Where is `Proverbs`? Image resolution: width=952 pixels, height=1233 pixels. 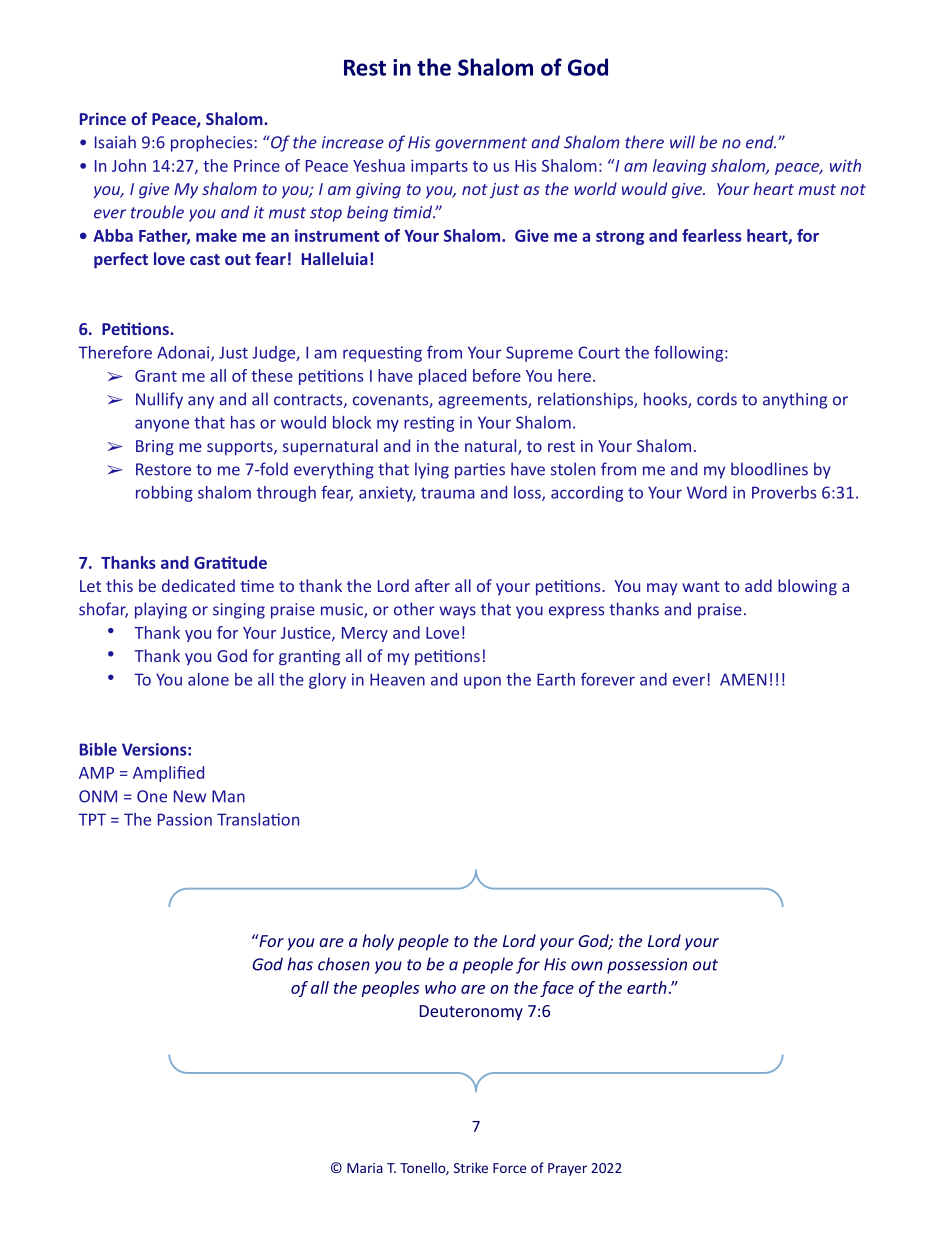 Proverbs is located at coordinates (784, 492).
